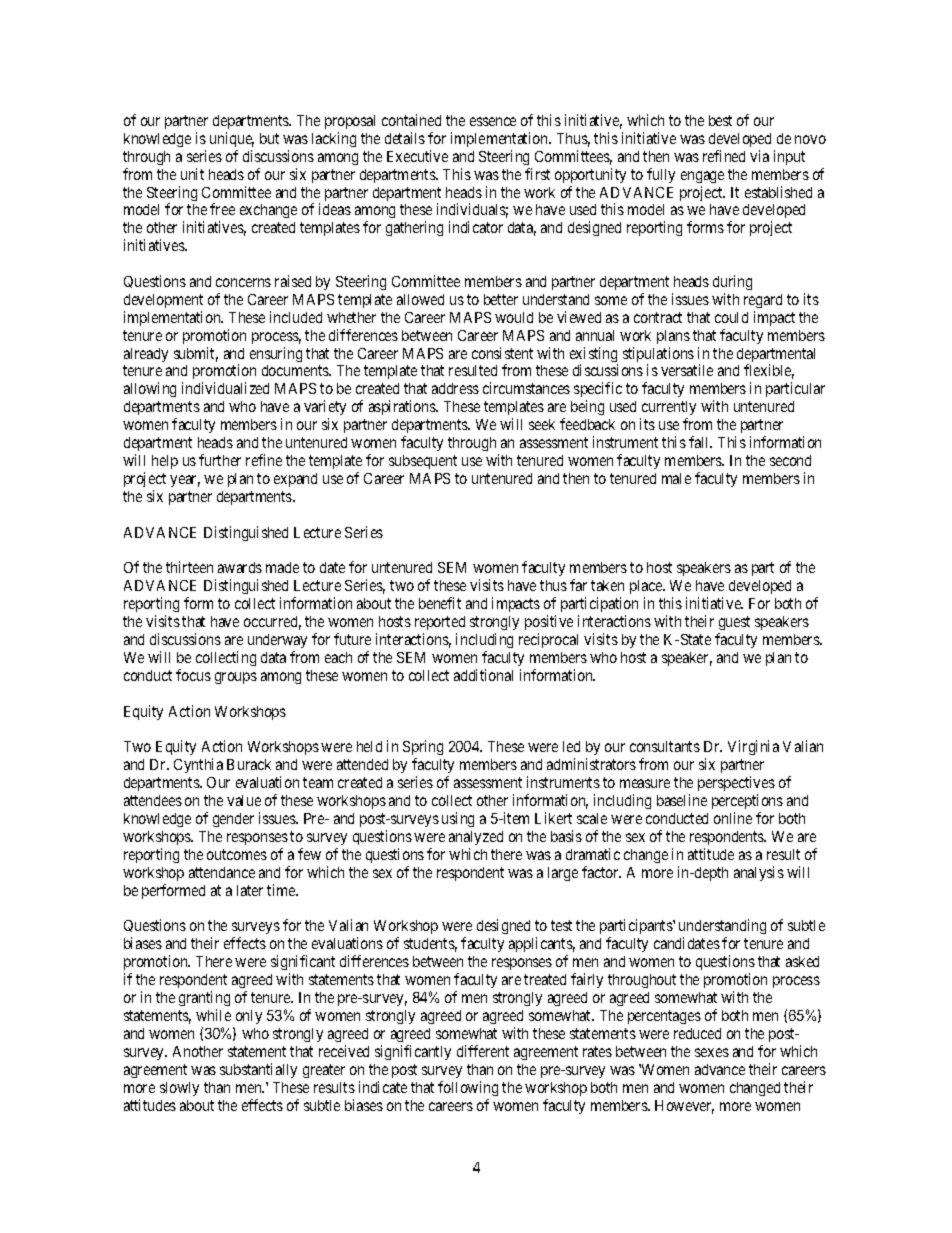 This screenshot has width=952, height=1233. Describe the element at coordinates (423, 462) in the screenshot. I see `subsequent` at that location.
